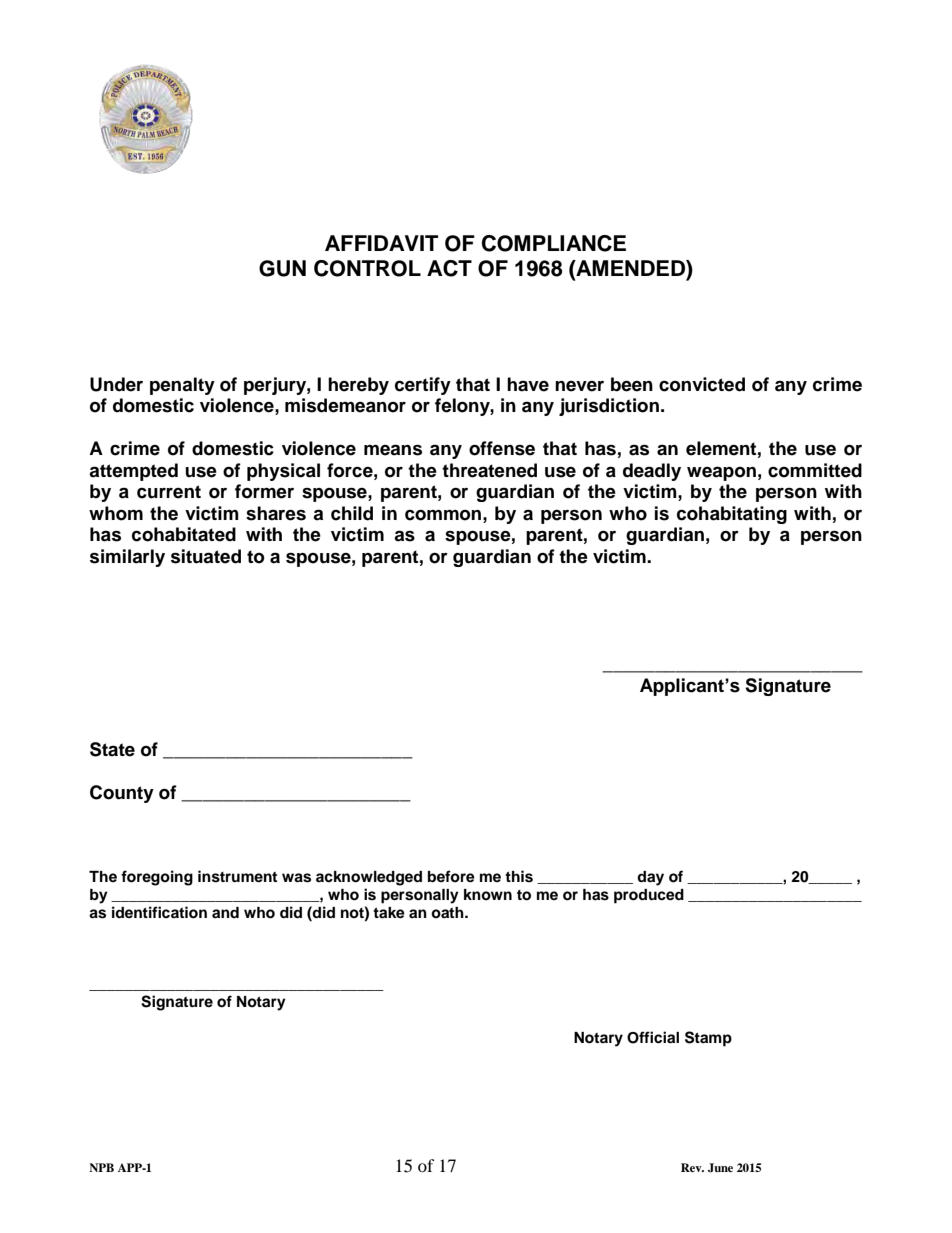 The image size is (952, 1233). What do you see at coordinates (112, 749) in the page?
I see `State` at bounding box center [112, 749].
